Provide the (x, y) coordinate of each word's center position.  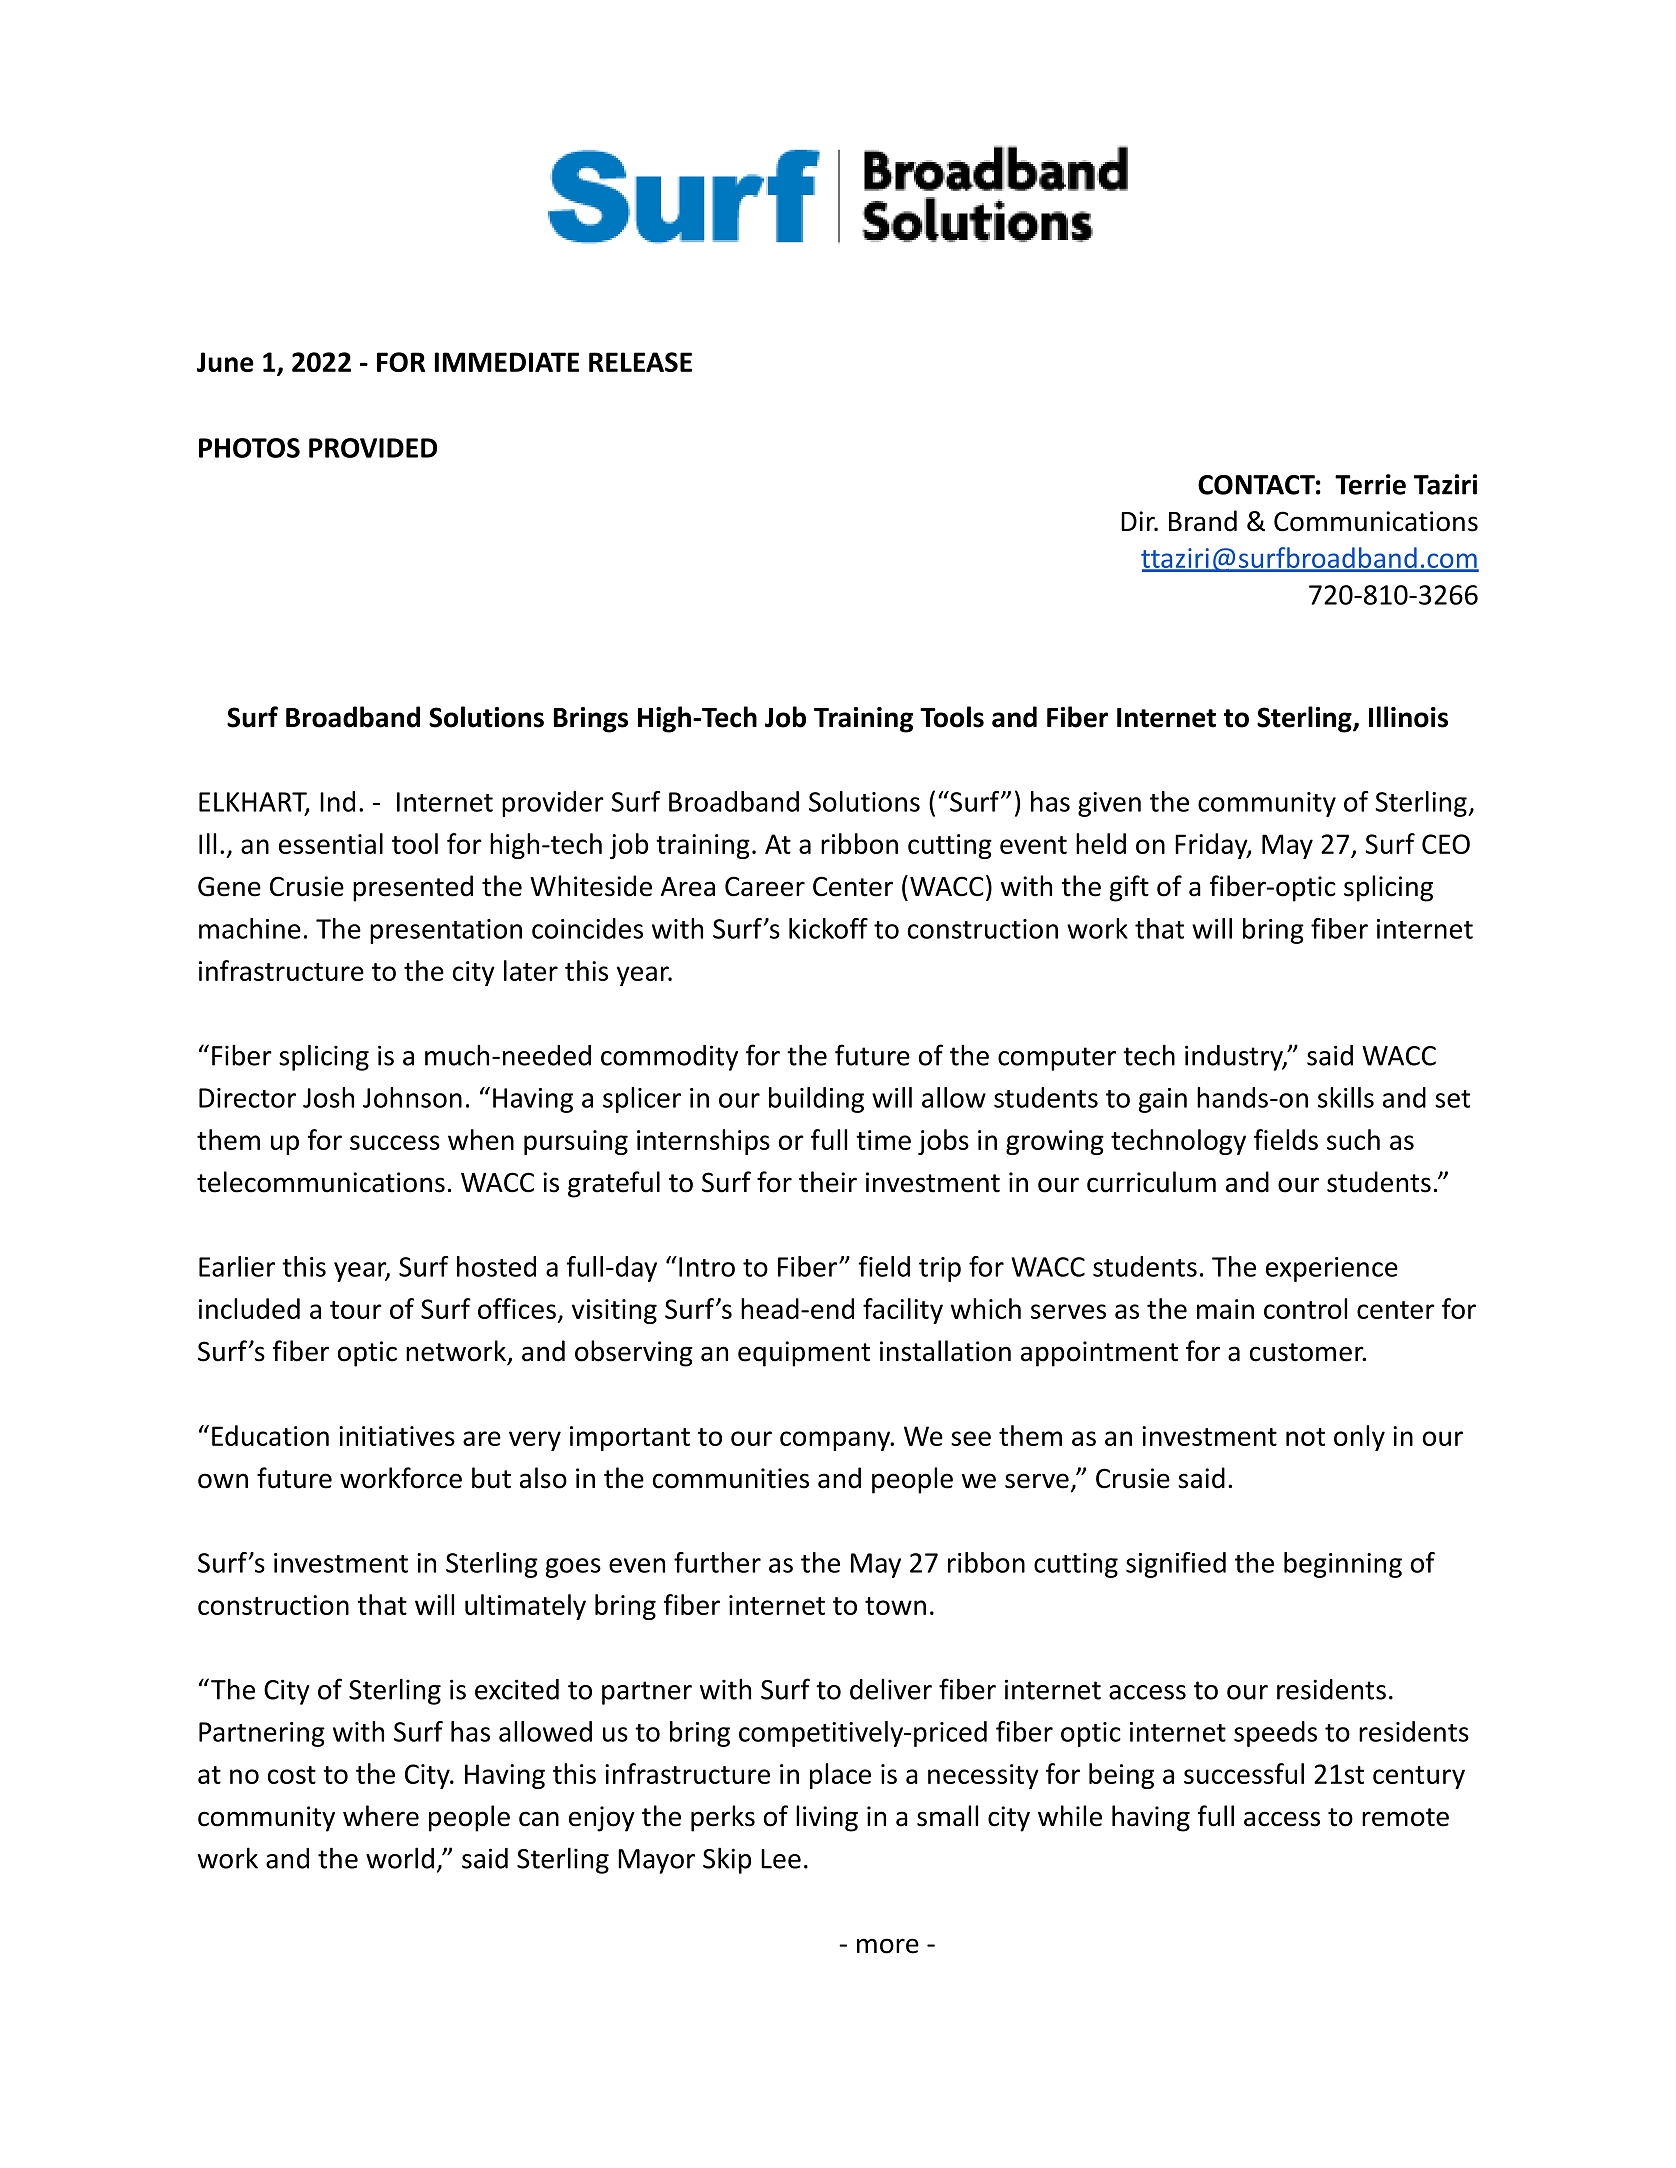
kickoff (828, 928)
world (400, 1858)
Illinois (1408, 717)
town (895, 1606)
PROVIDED (373, 448)
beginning (1343, 1565)
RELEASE (640, 362)
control (1305, 1308)
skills (1346, 1097)
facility (903, 1311)
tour (356, 1310)
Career (765, 886)
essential (331, 843)
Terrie (1370, 484)
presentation (446, 931)
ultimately (525, 1607)
